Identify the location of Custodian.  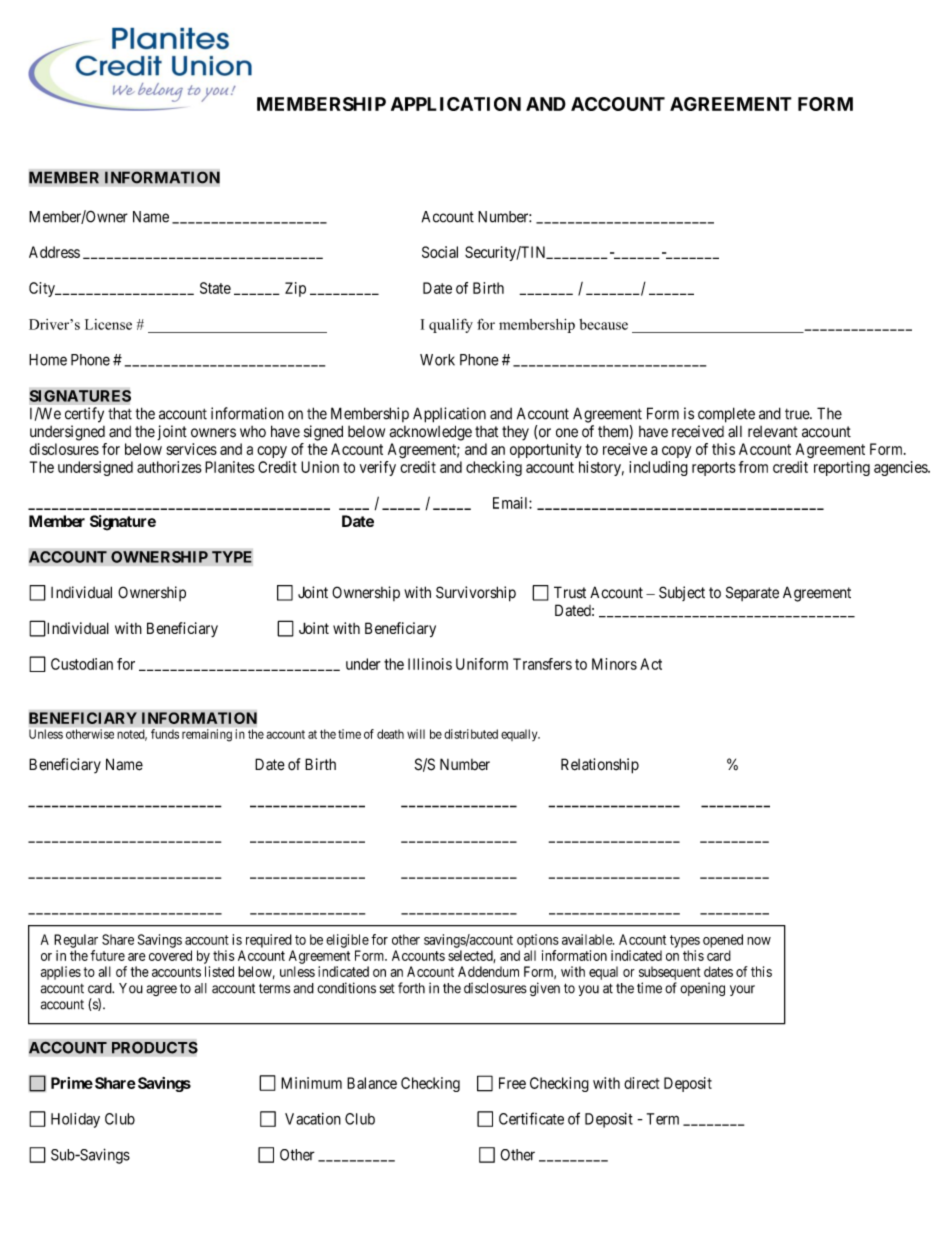
(82, 664).
